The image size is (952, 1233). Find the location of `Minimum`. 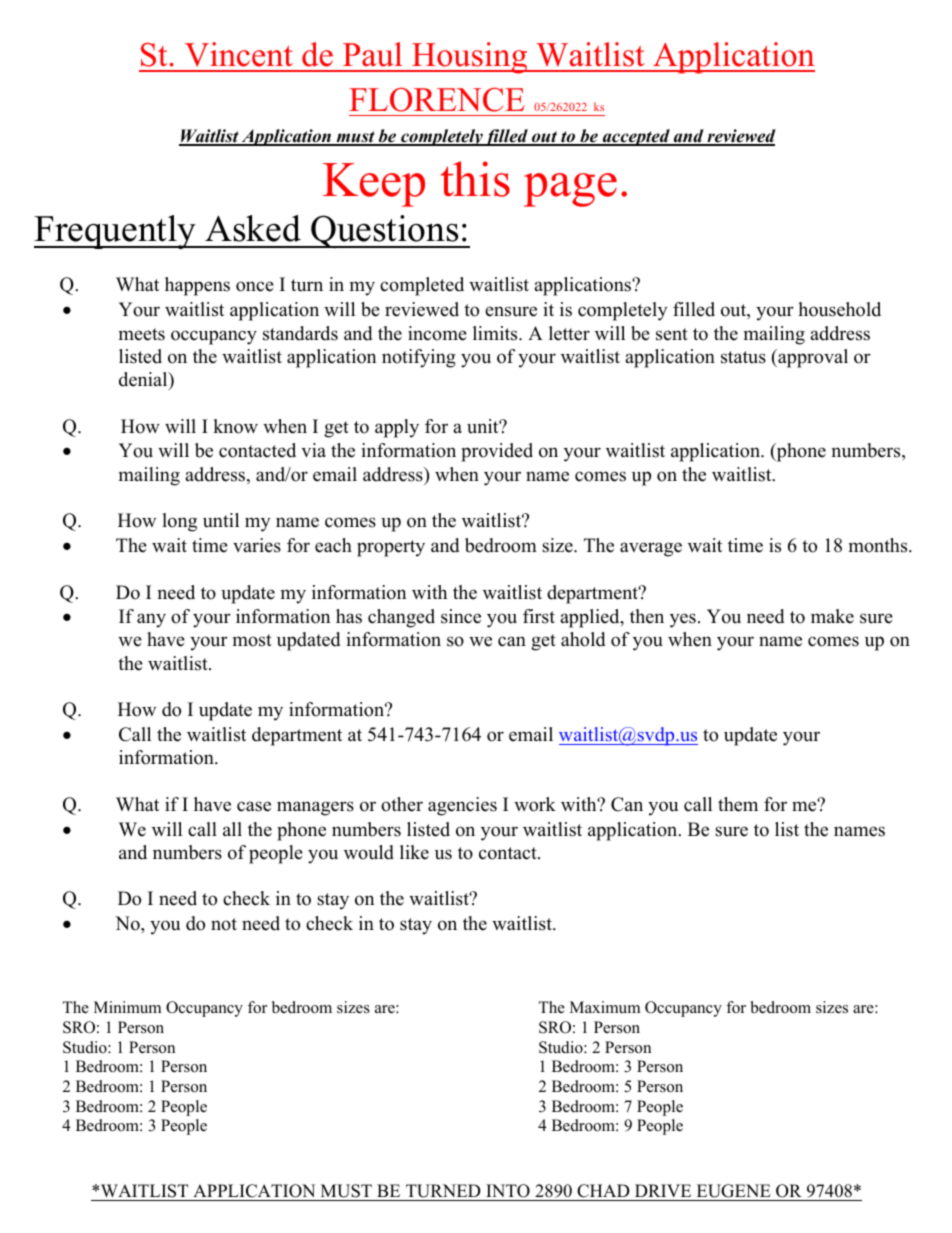

Minimum is located at coordinates (127, 1007).
